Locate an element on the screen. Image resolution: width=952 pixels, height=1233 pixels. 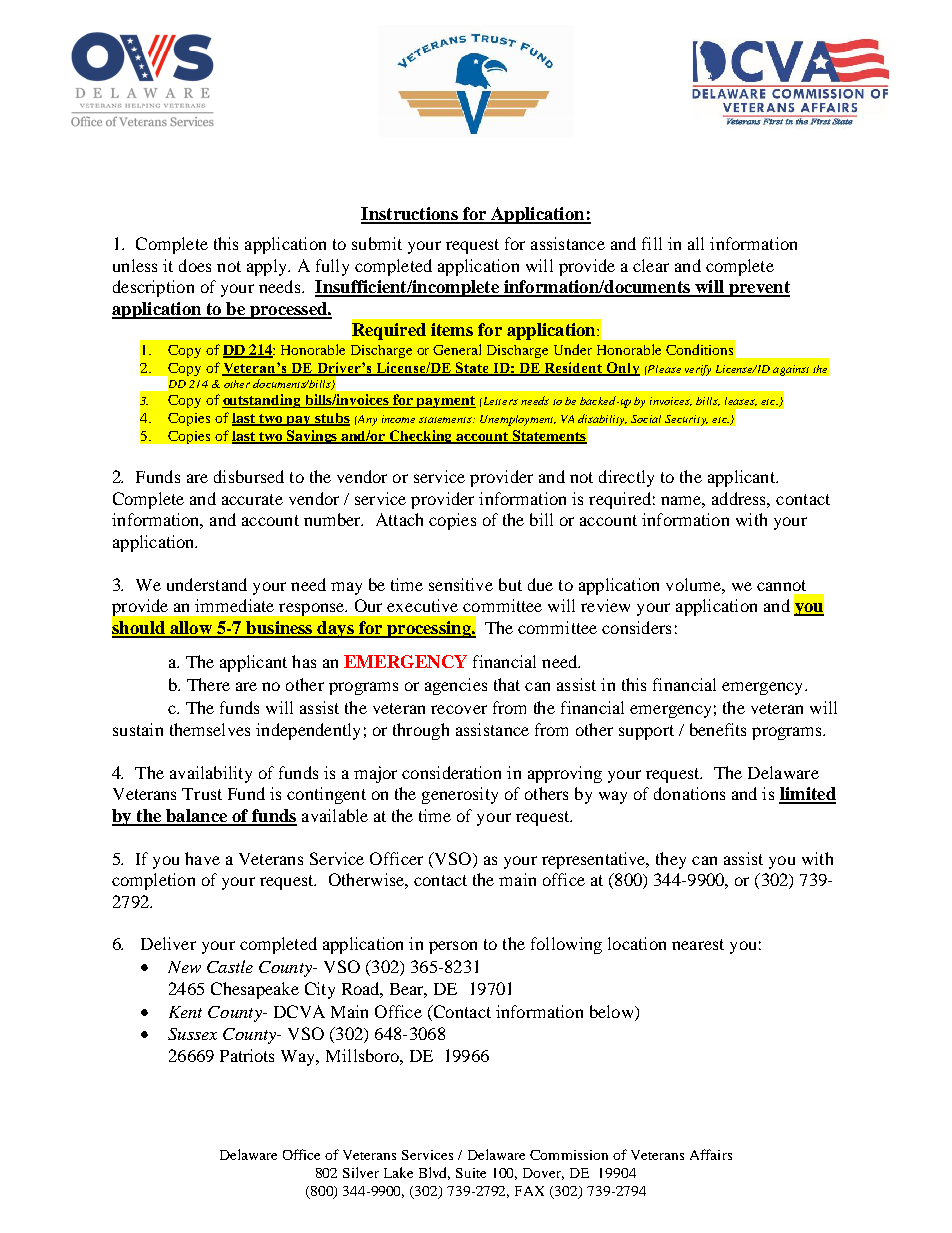
have is located at coordinates (202, 858).
